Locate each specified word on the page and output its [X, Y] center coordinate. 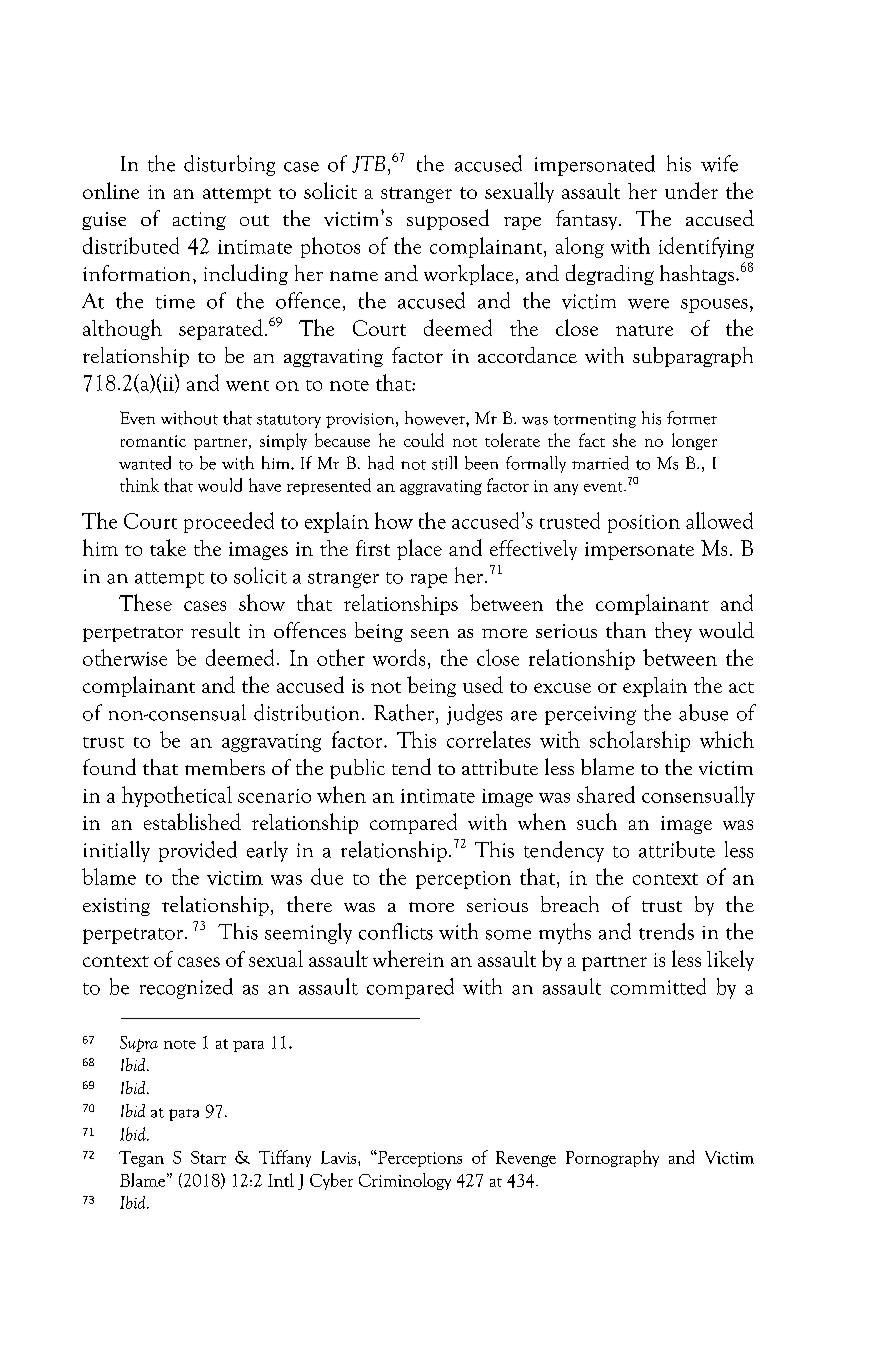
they [673, 632]
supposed [448, 219]
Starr [208, 1157]
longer [694, 441]
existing [116, 907]
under [691, 190]
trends [666, 931]
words [399, 657]
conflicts [396, 931]
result [215, 630]
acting [199, 221]
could [424, 440]
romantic [153, 441]
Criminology [405, 1181]
